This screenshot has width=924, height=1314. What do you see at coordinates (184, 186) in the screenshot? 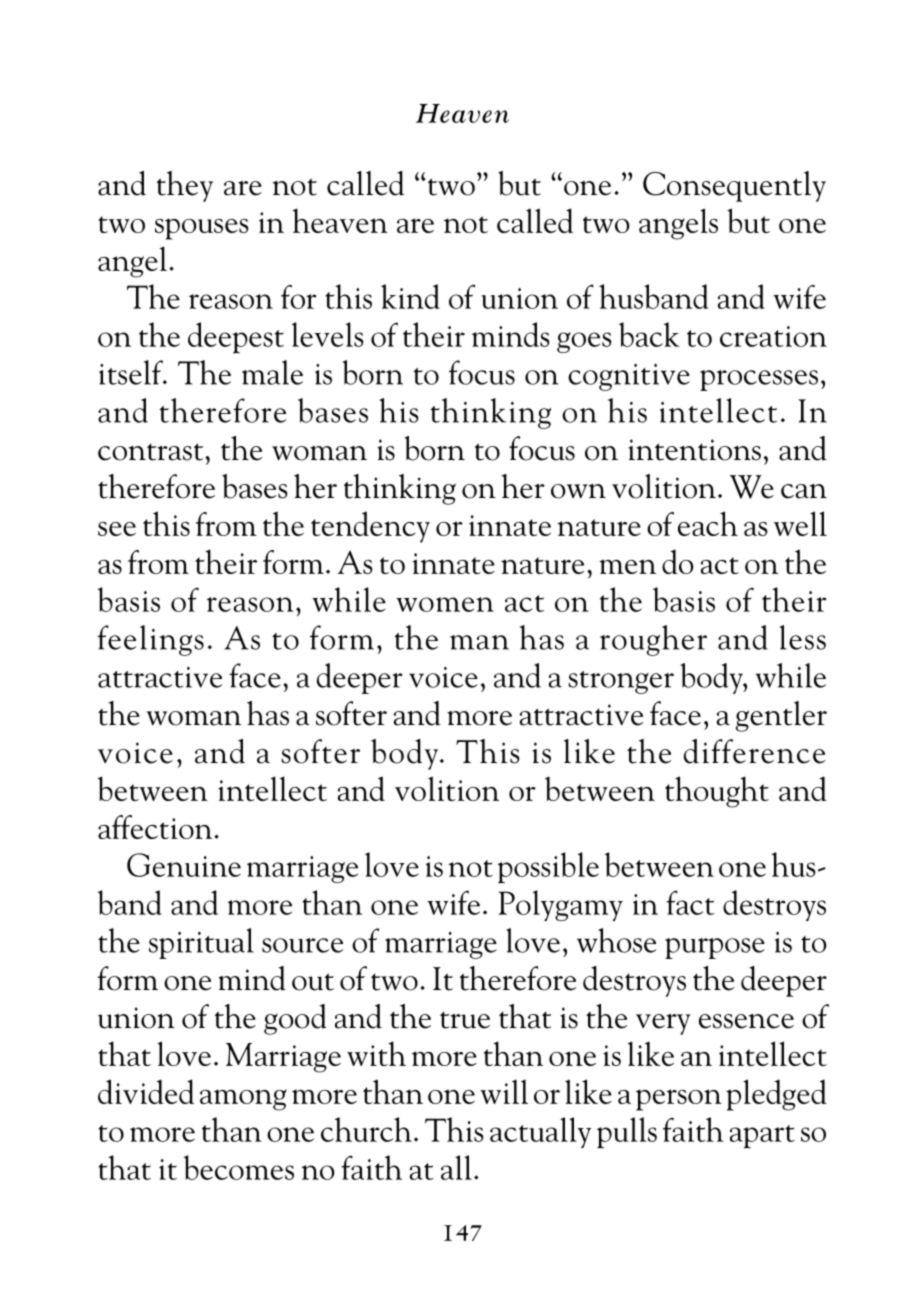
I see `they` at bounding box center [184, 186].
